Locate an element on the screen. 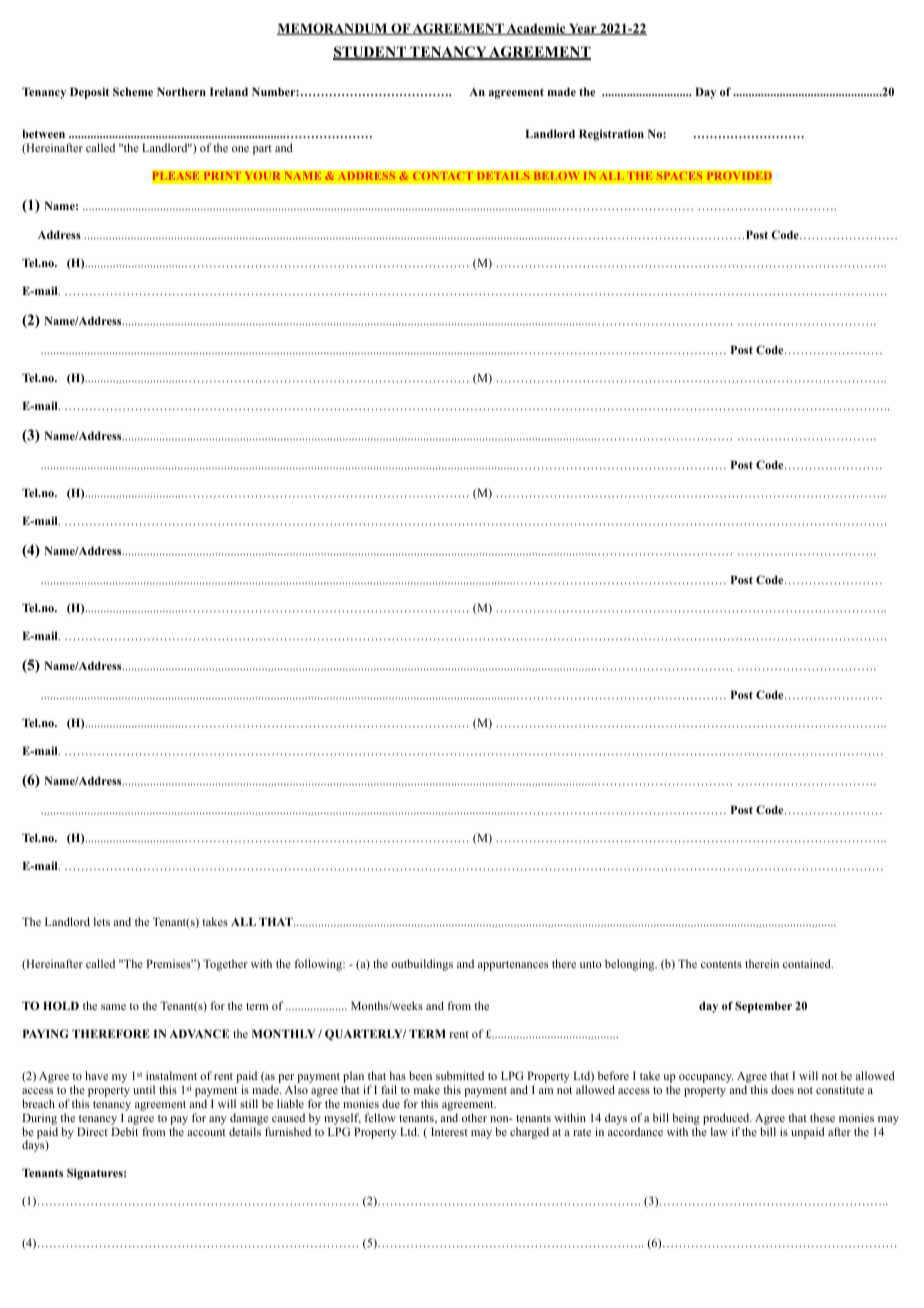 This screenshot has width=924, height=1308. one is located at coordinates (240, 149).
